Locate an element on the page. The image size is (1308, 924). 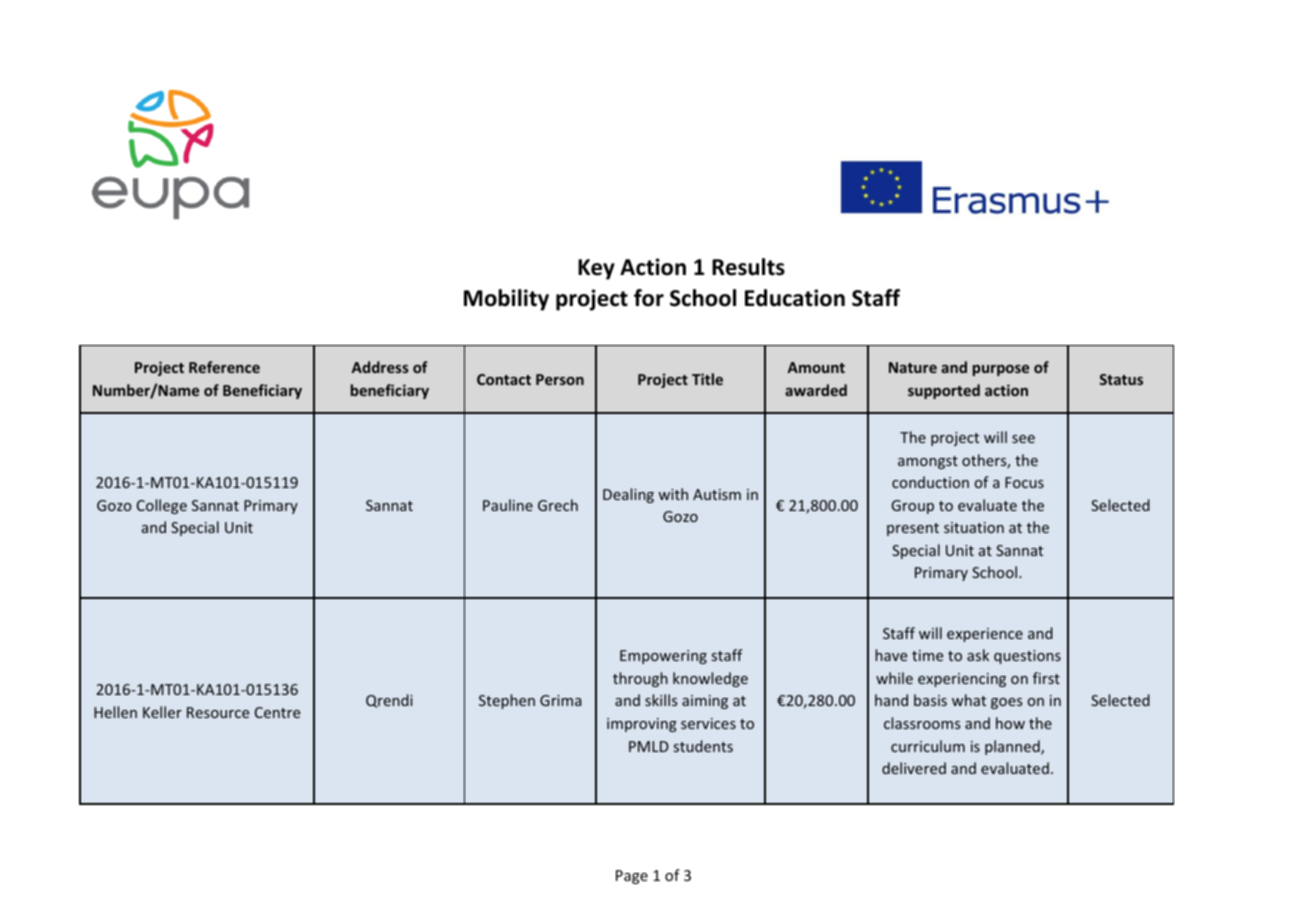
College is located at coordinates (162, 506).
